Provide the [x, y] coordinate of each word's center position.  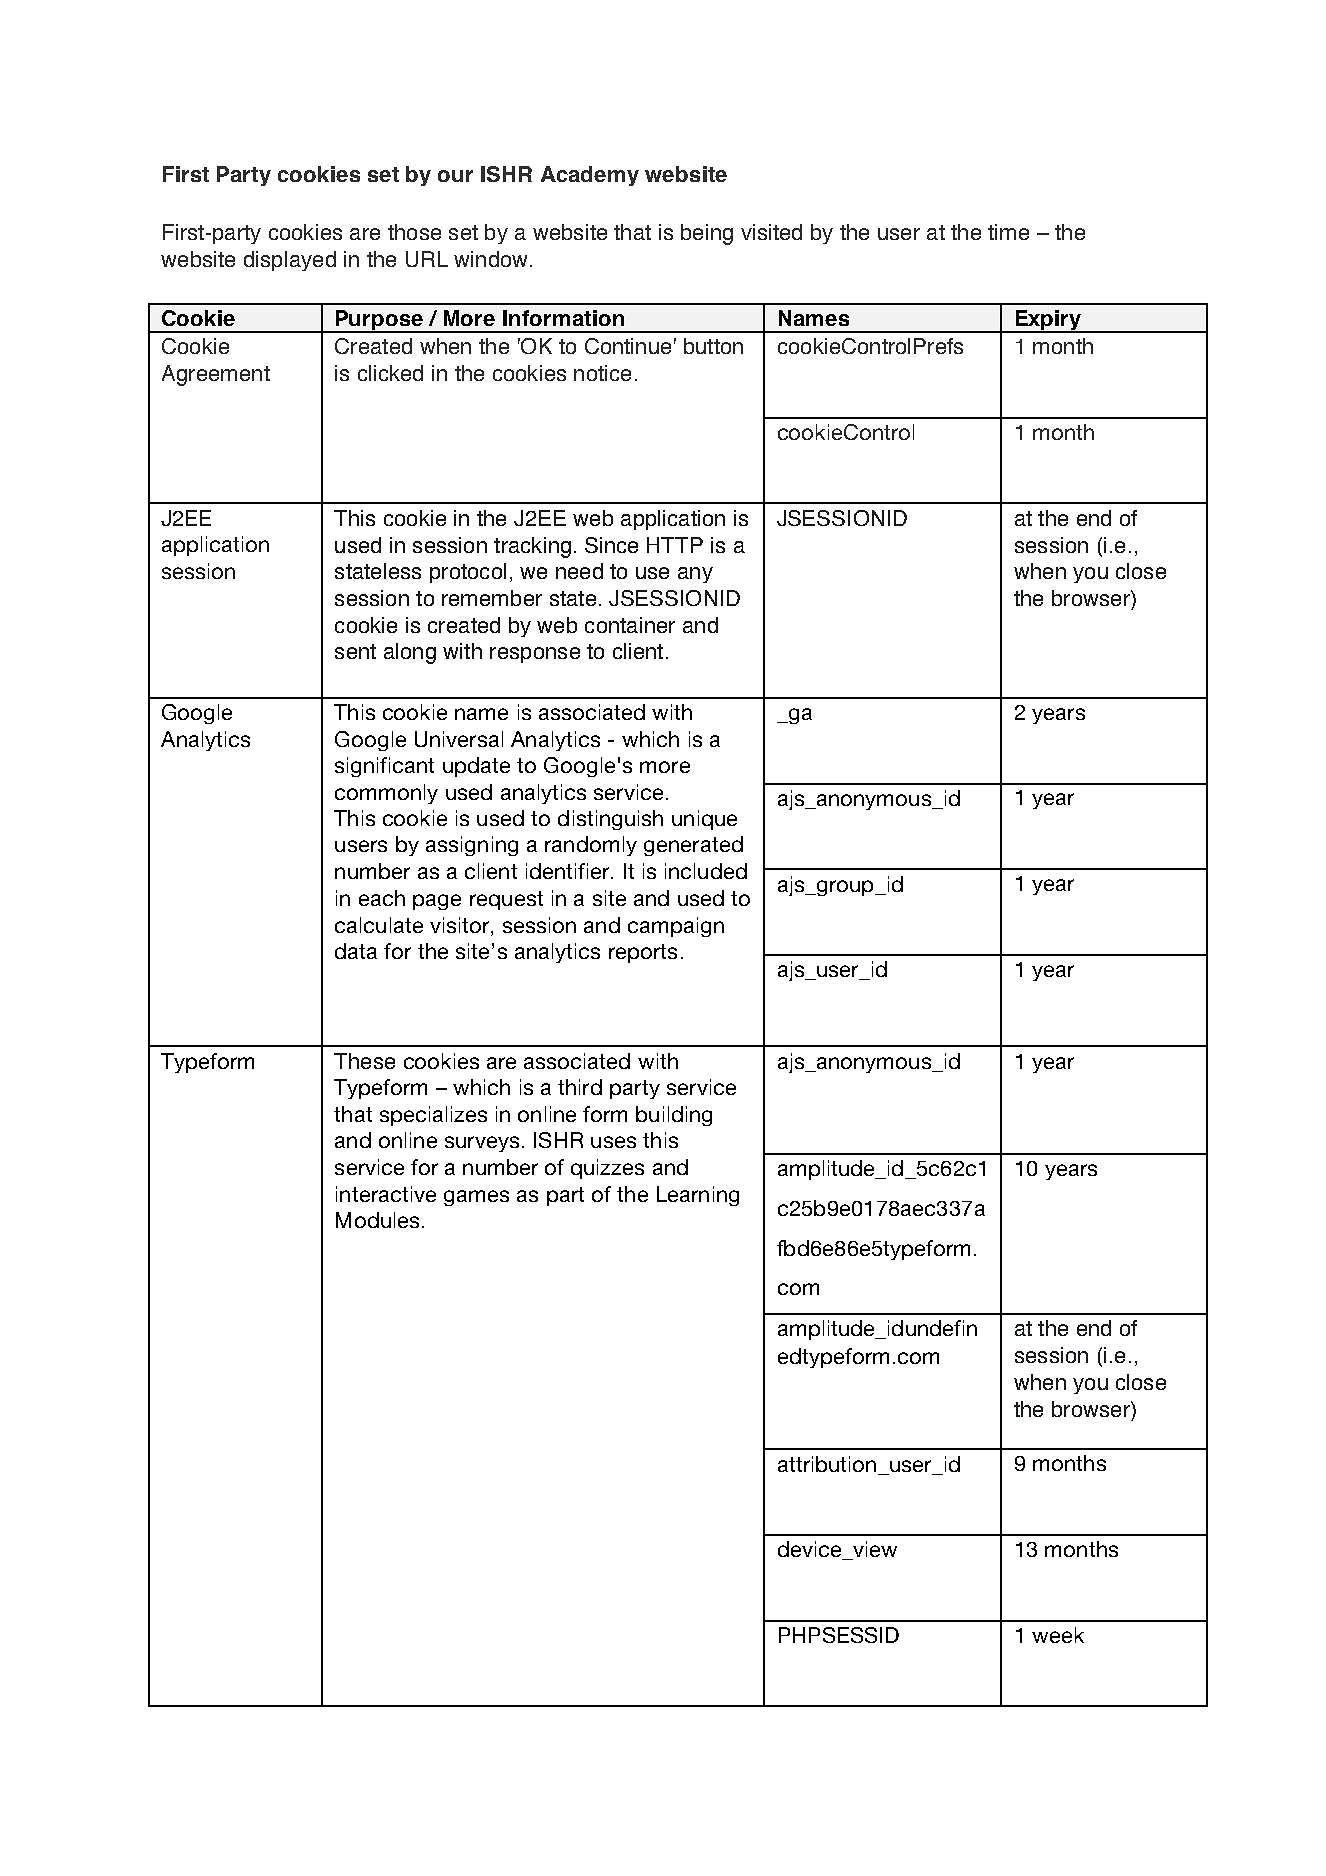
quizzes [607, 1169]
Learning [698, 1196]
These [364, 1061]
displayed [290, 261]
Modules [377, 1220]
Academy [590, 176]
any [695, 575]
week [1058, 1635]
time [1008, 232]
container [630, 625]
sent [355, 651]
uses [613, 1142]
